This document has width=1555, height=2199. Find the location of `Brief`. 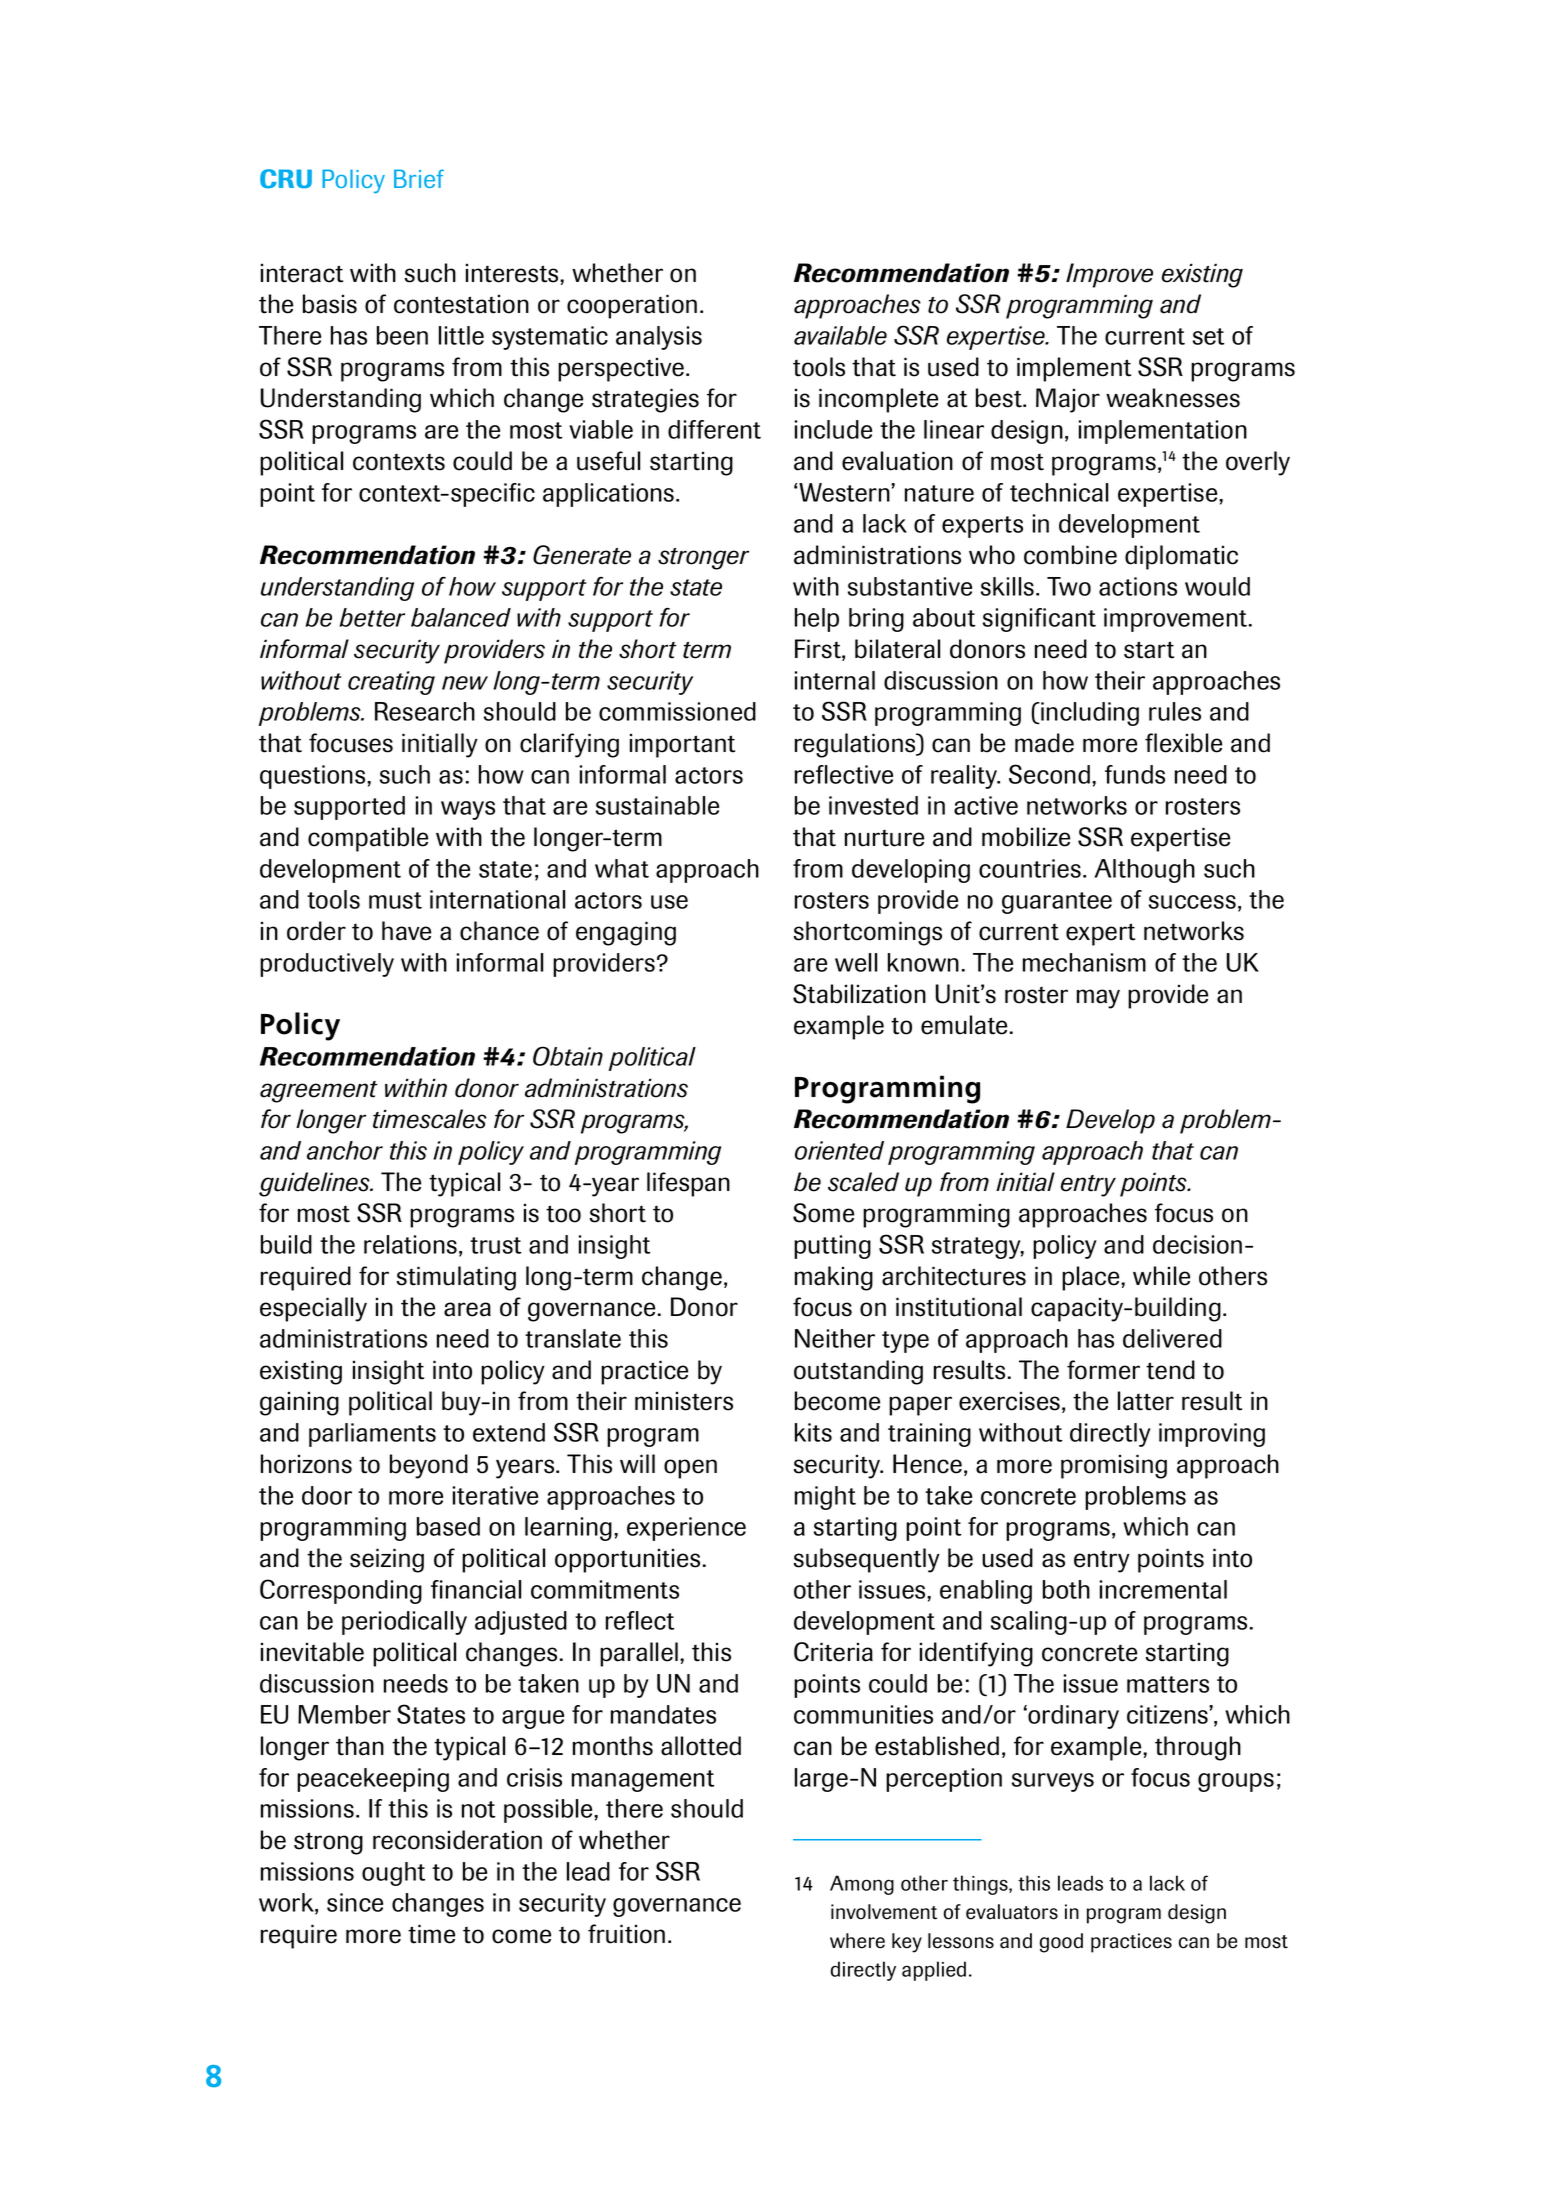

Brief is located at coordinates (419, 178).
